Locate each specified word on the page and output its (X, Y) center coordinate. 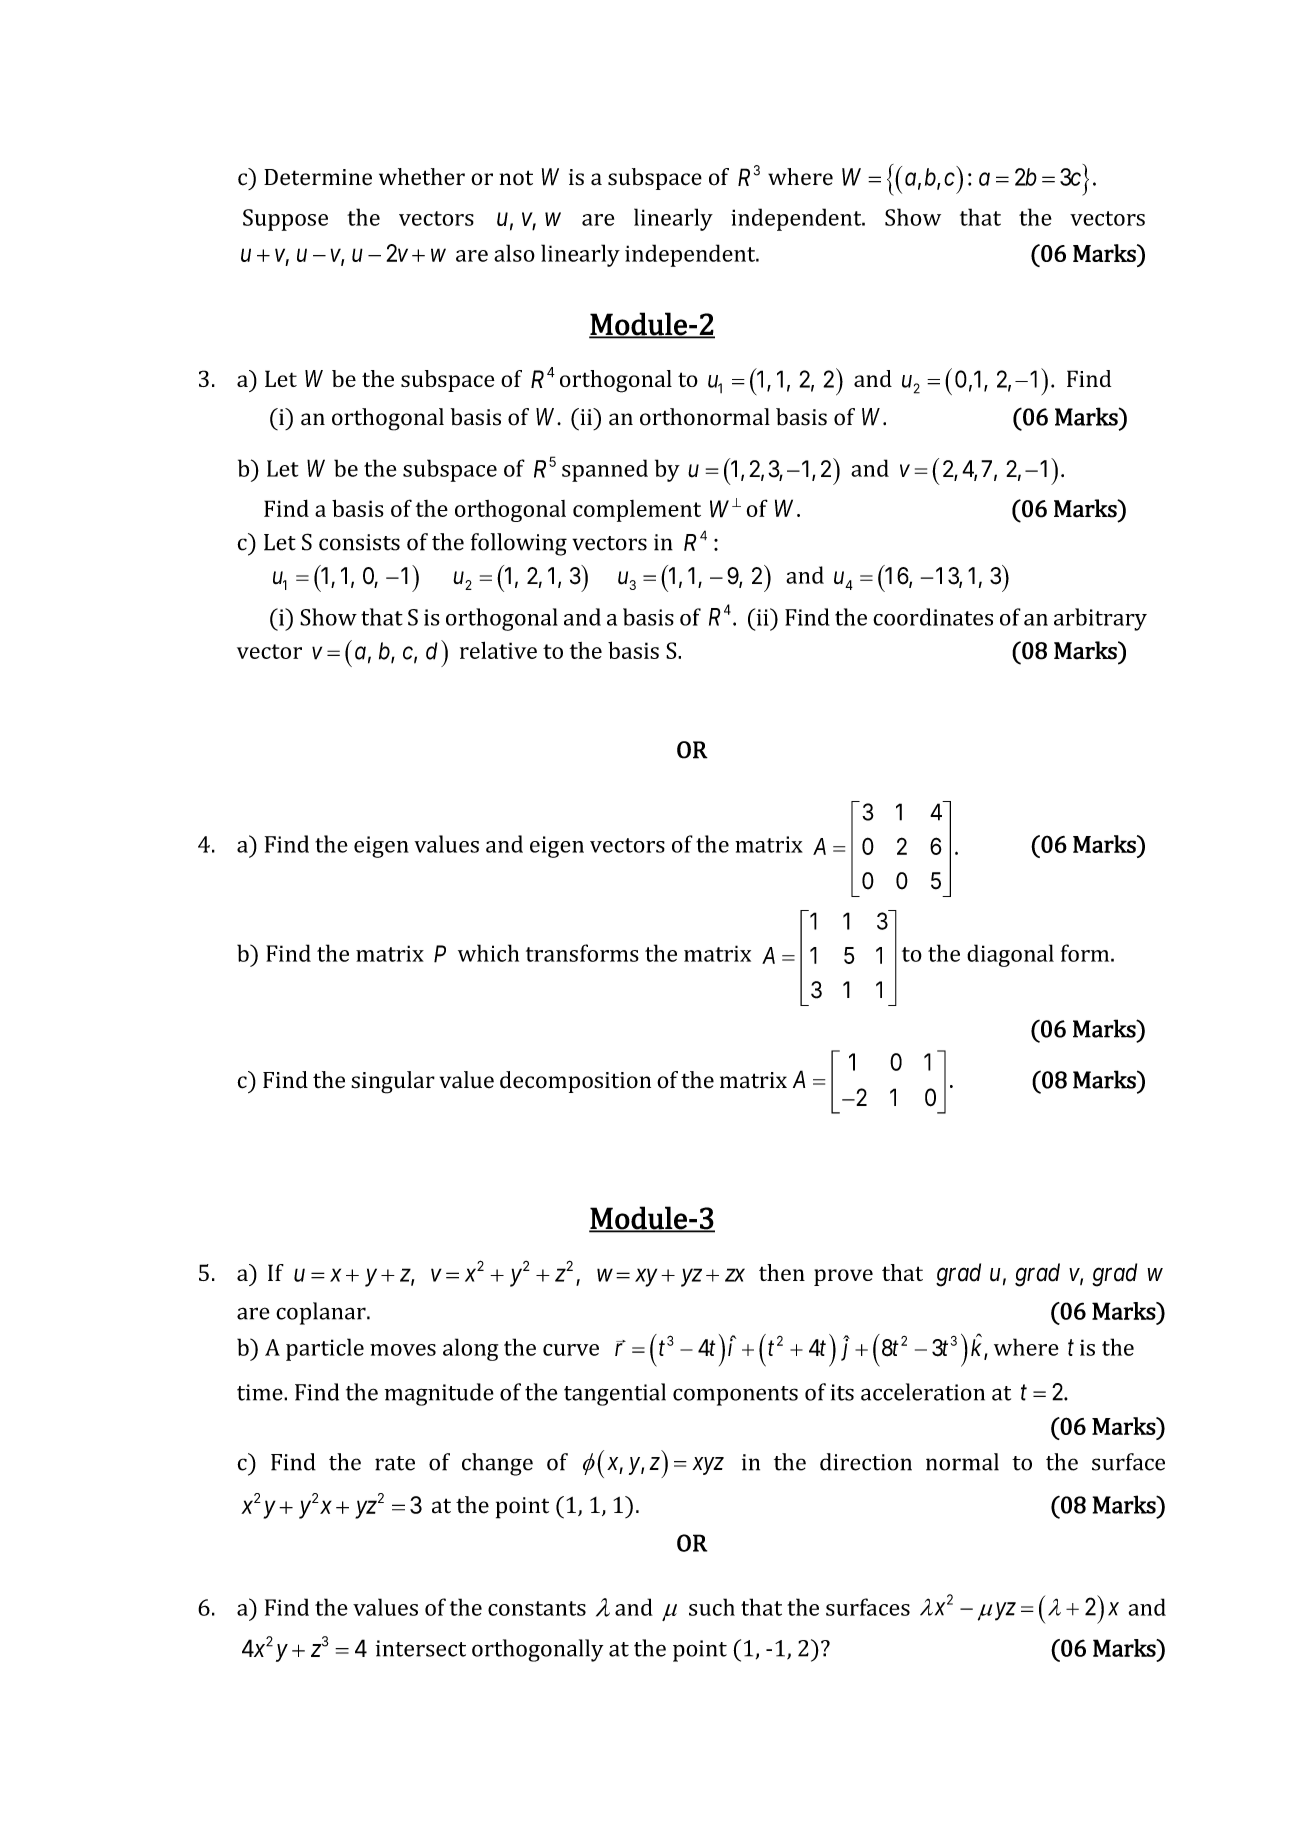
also (514, 253)
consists (359, 542)
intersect (421, 1648)
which (488, 953)
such (712, 1607)
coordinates (933, 617)
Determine (318, 177)
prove (843, 1277)
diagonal (1010, 955)
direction (866, 1462)
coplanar (322, 1313)
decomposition (575, 1082)
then (782, 1272)
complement (637, 511)
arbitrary (1100, 619)
